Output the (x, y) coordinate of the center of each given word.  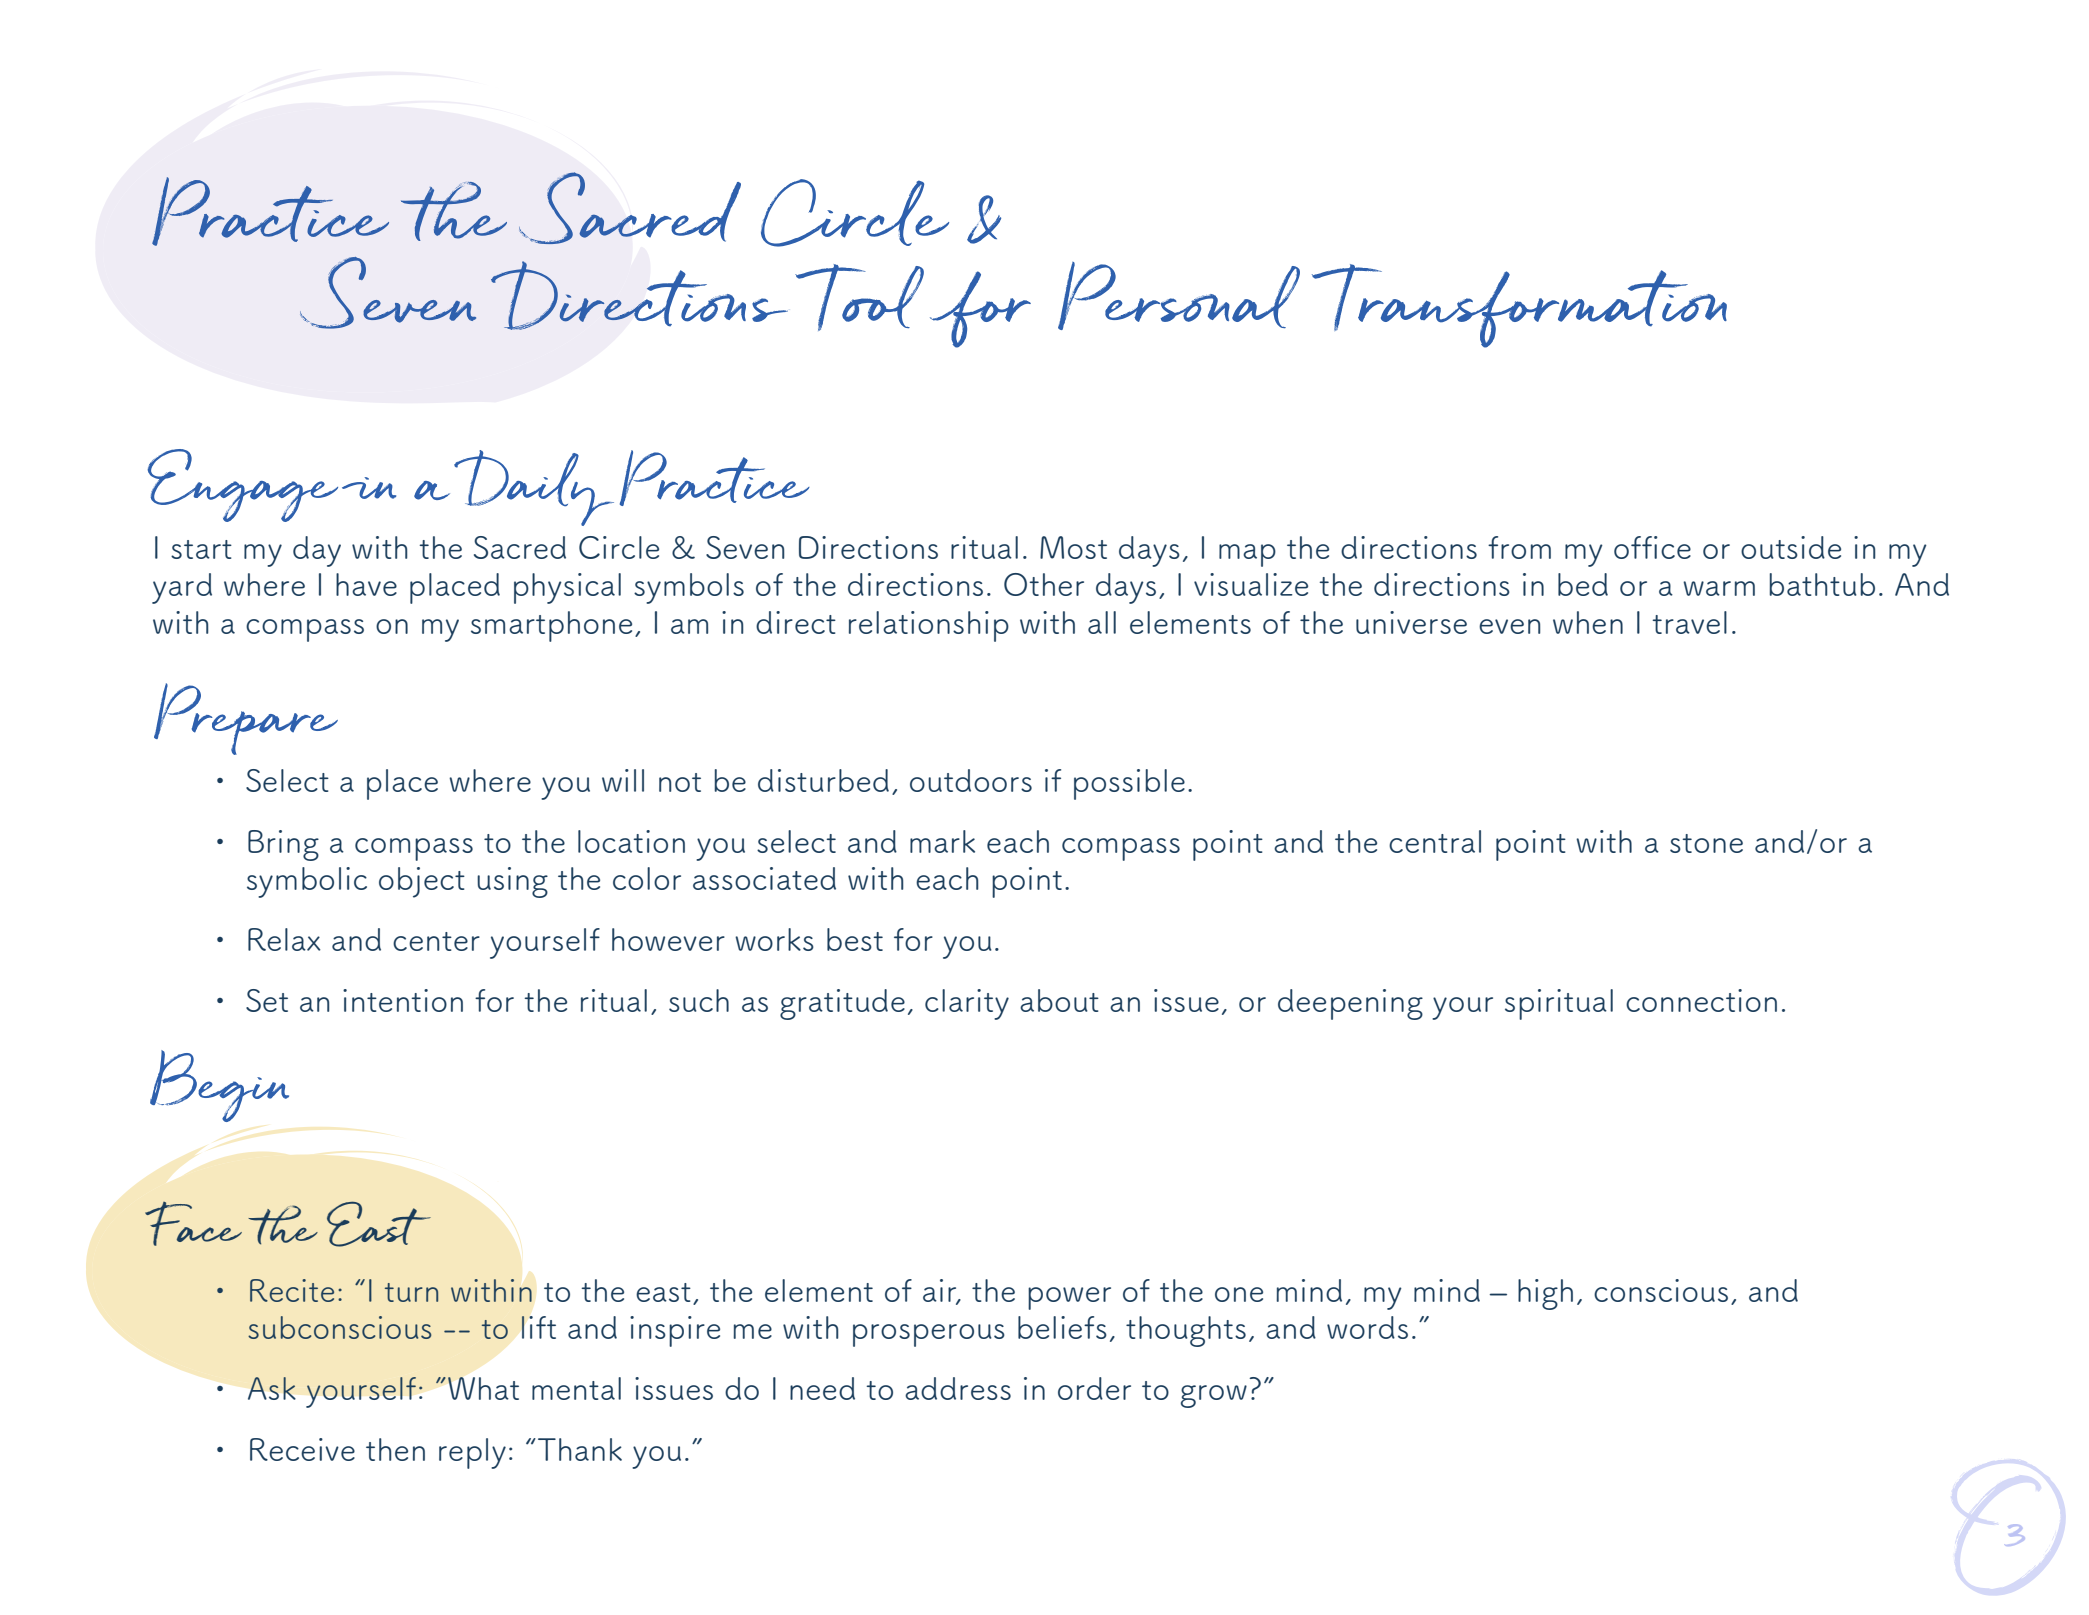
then (395, 1449)
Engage (242, 485)
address (958, 1388)
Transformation (1519, 306)
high (1545, 1294)
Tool (859, 297)
